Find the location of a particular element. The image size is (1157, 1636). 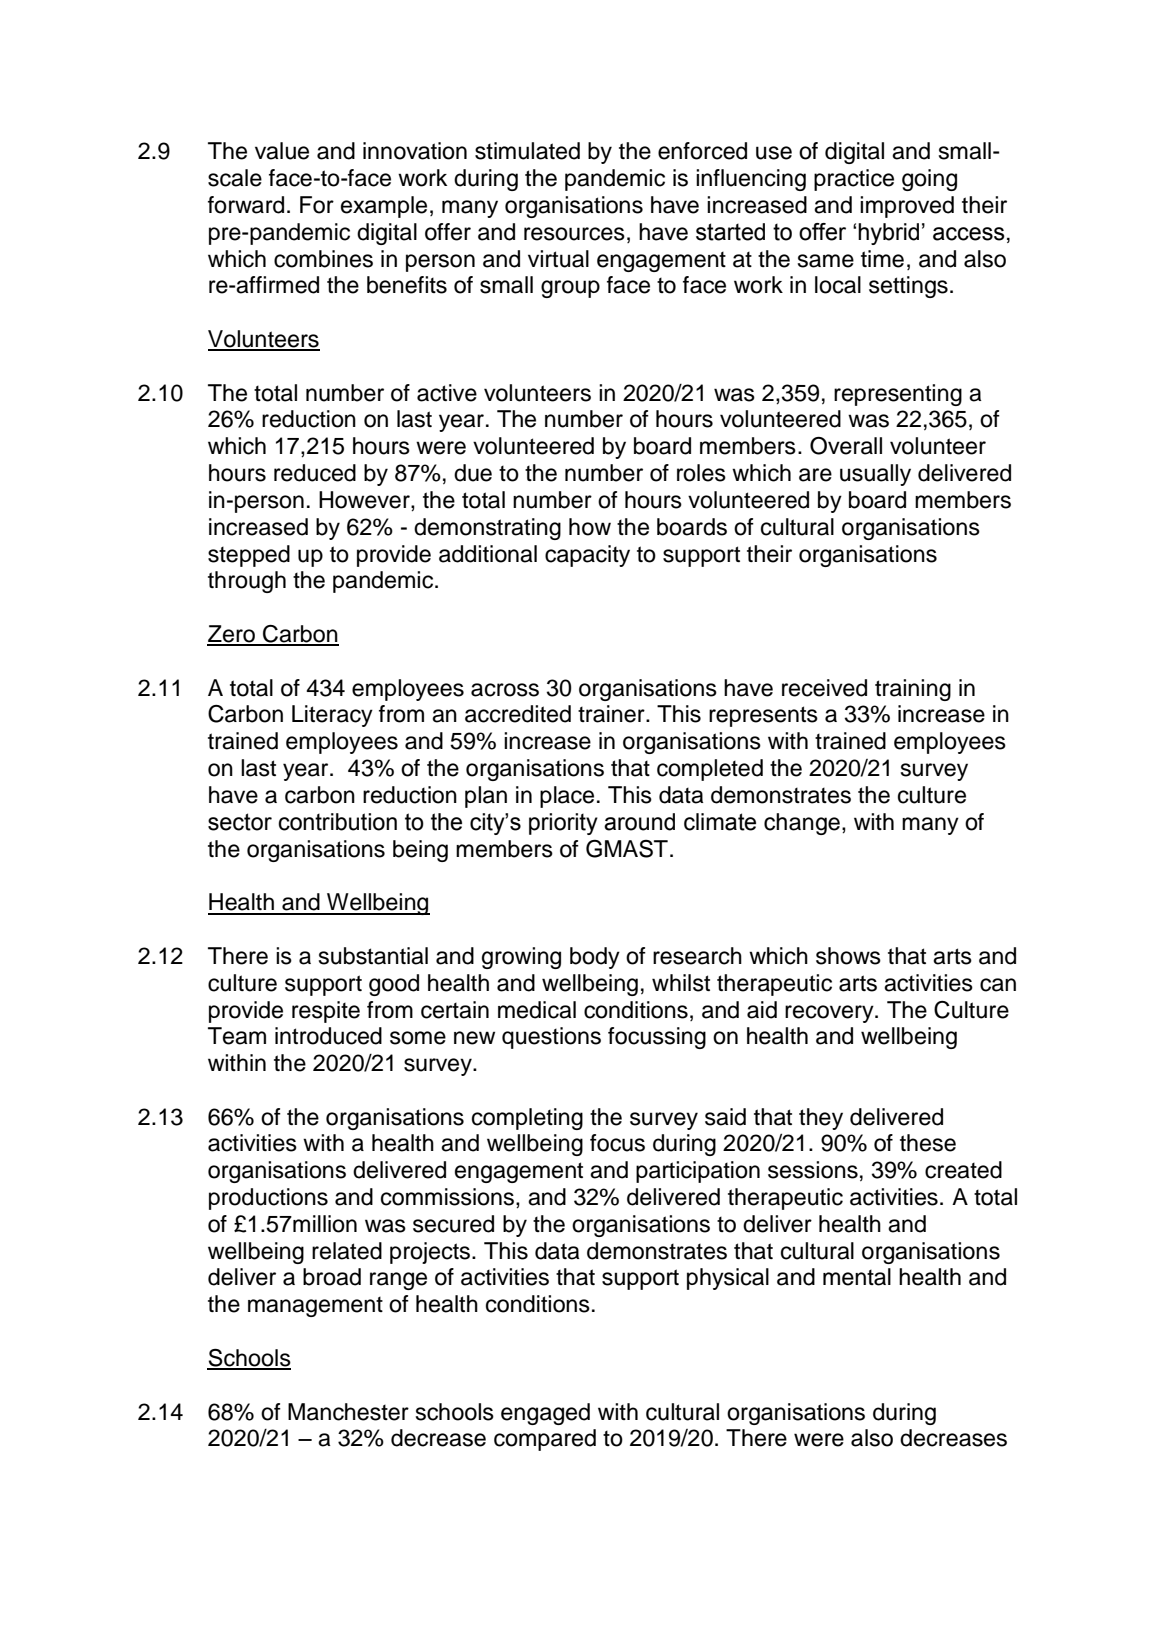

training is located at coordinates (913, 690).
